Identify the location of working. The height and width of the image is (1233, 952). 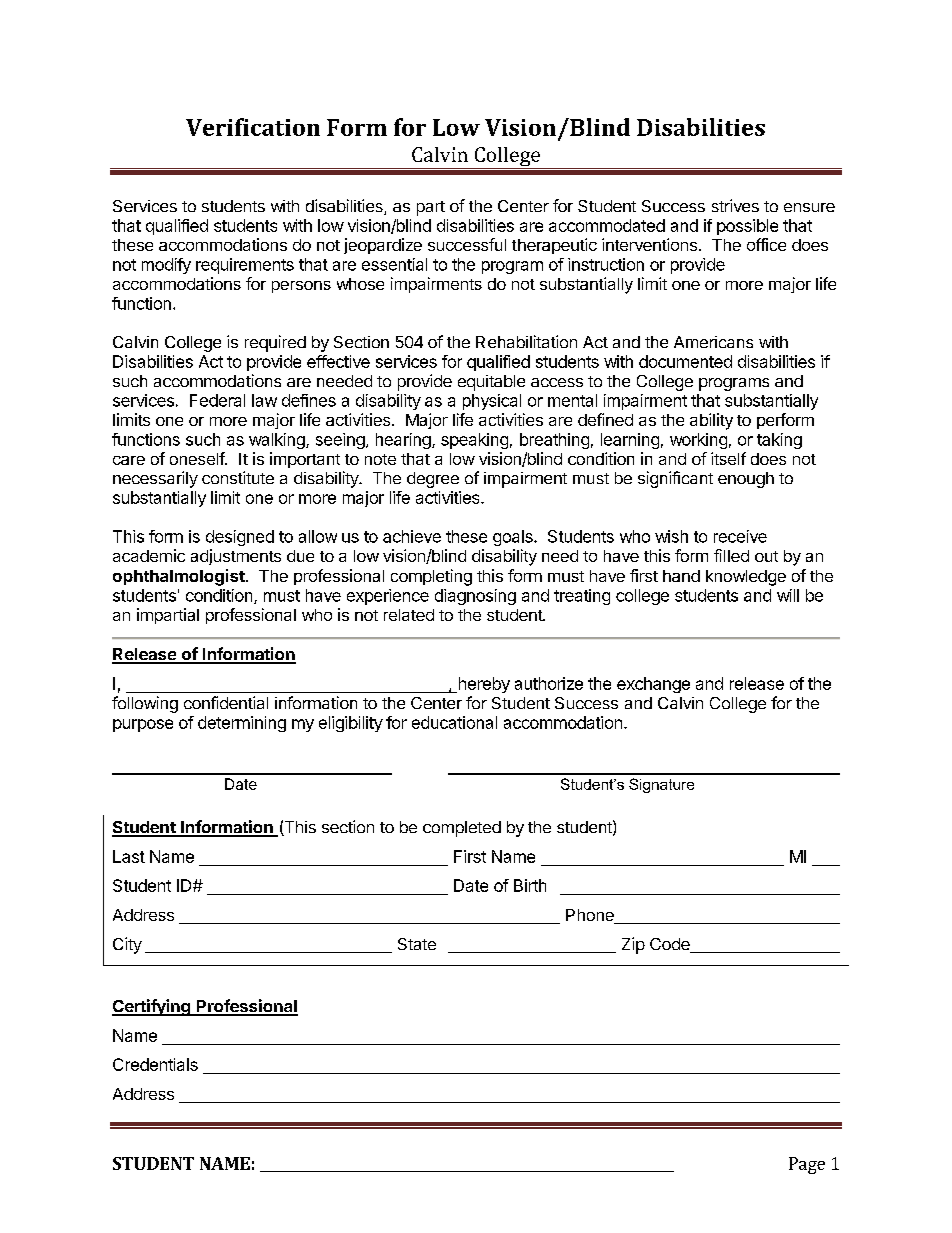
(698, 441).
